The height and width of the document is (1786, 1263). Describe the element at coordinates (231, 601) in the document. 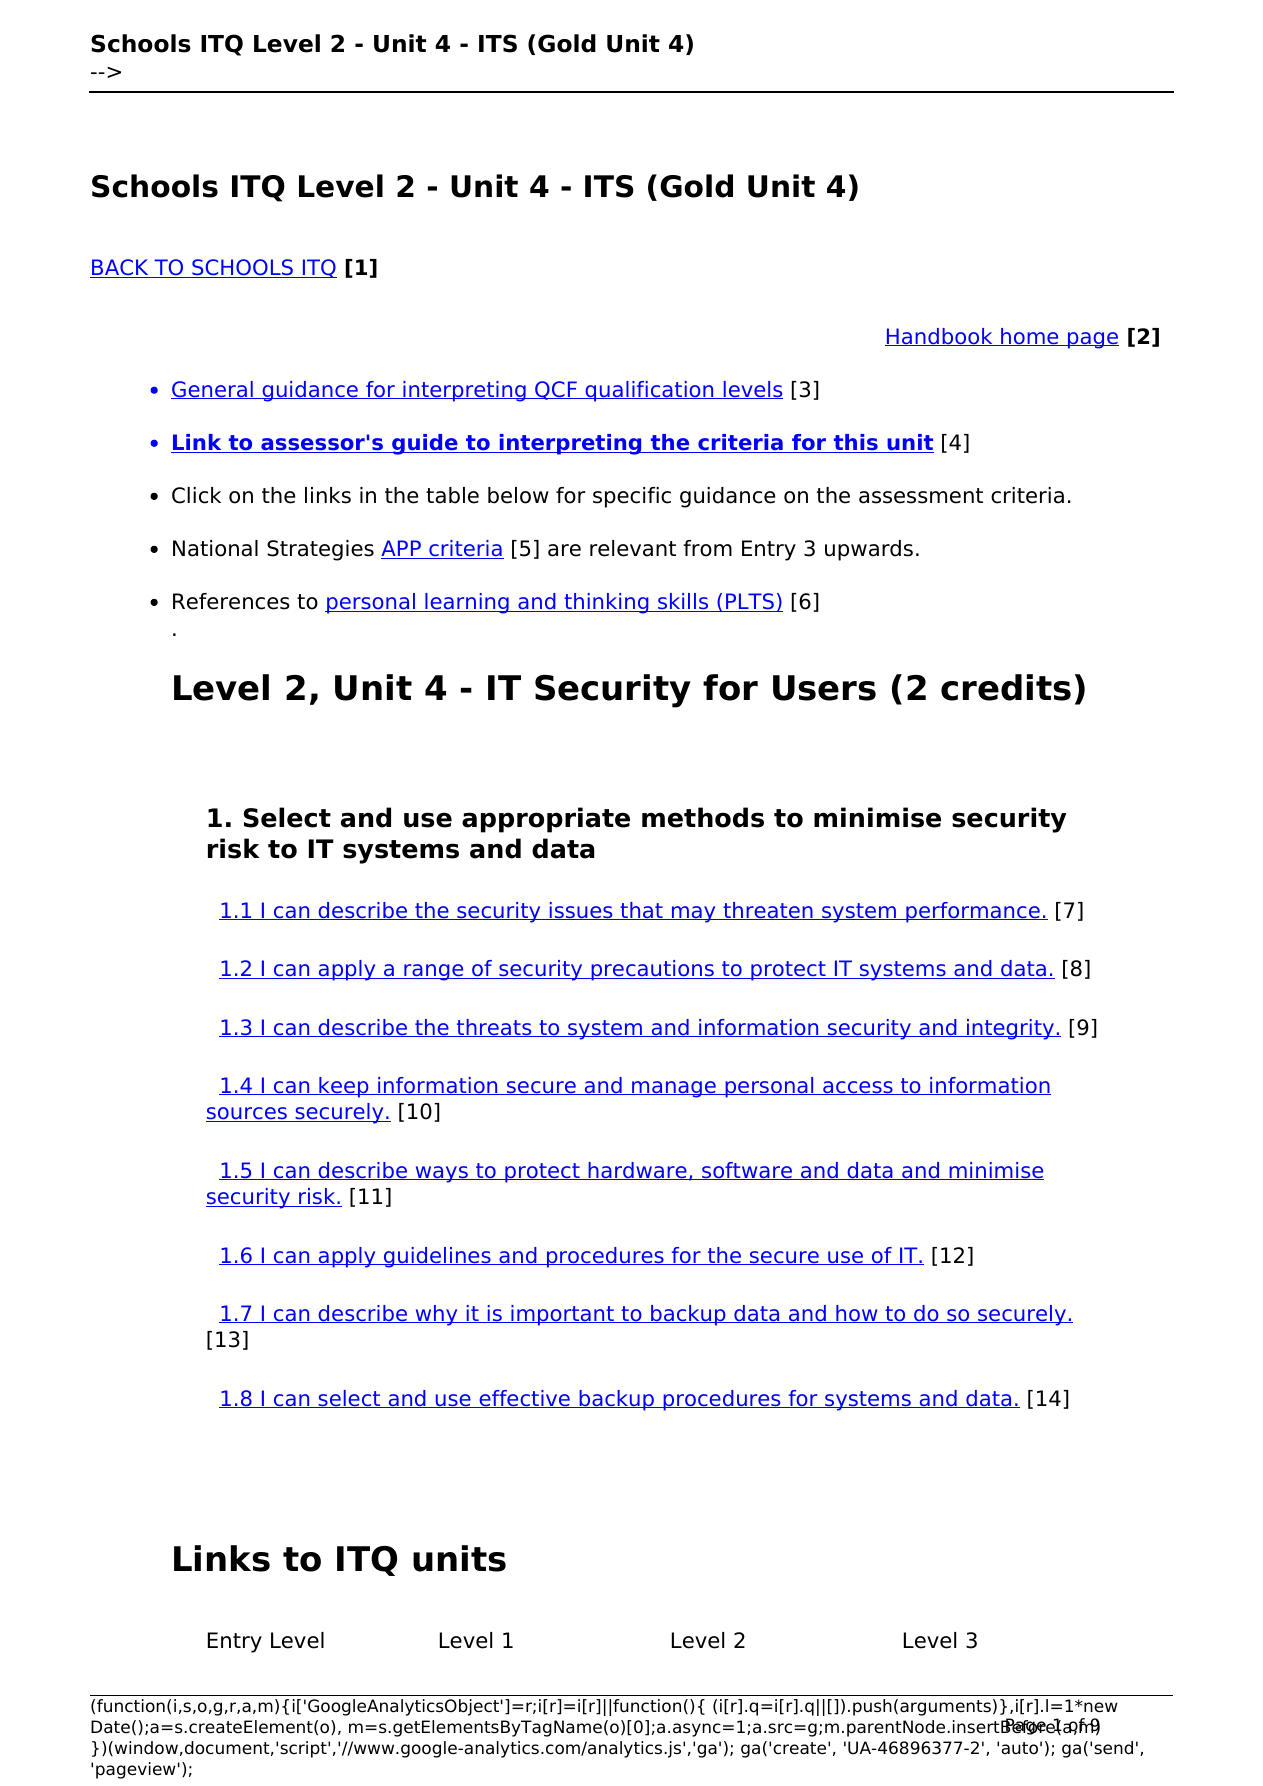

I see `References` at that location.
